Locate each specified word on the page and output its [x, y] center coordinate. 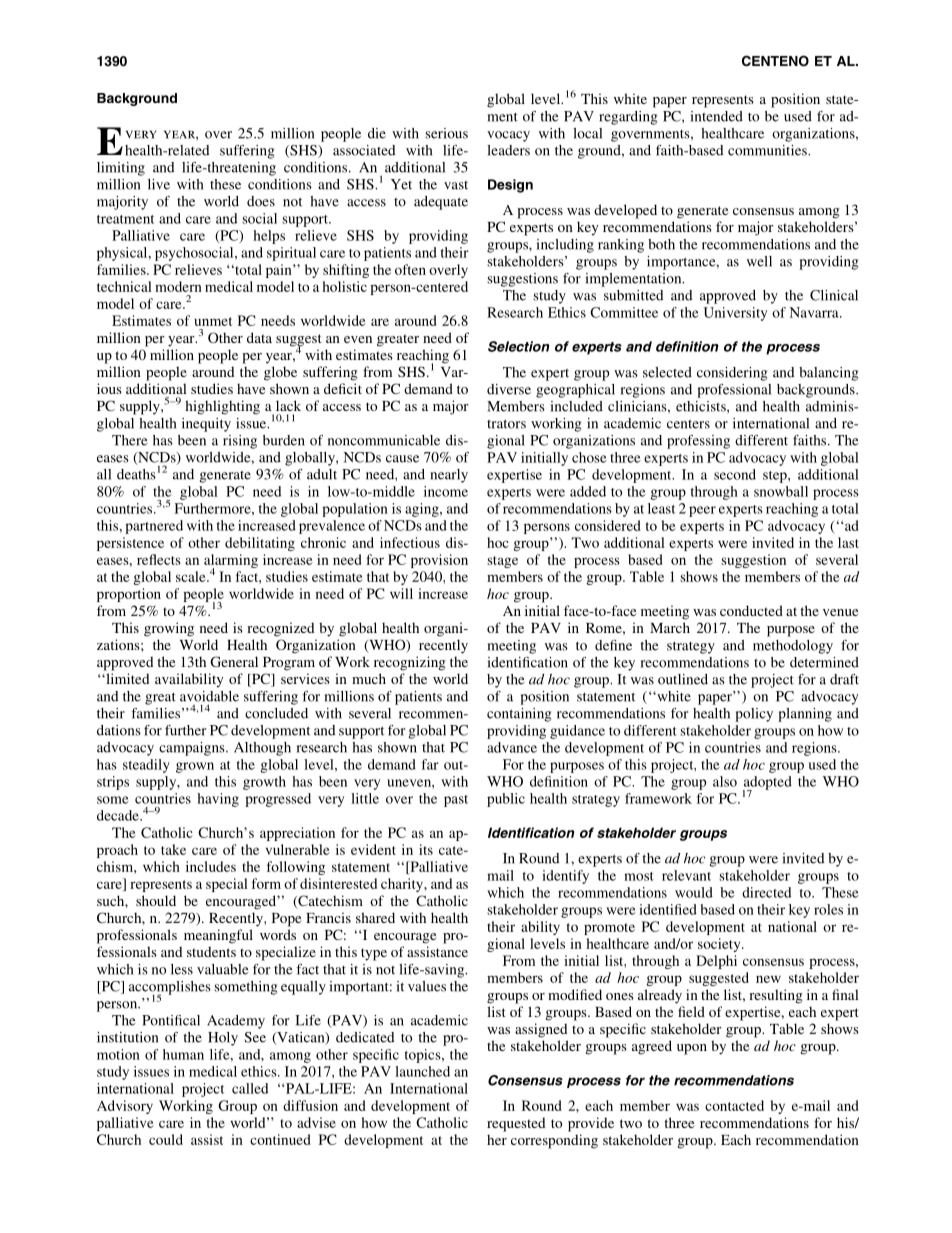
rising [240, 442]
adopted [767, 784]
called [250, 1088]
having [218, 800]
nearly [449, 476]
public [506, 800]
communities [768, 150]
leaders [508, 150]
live [159, 184]
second [735, 474]
